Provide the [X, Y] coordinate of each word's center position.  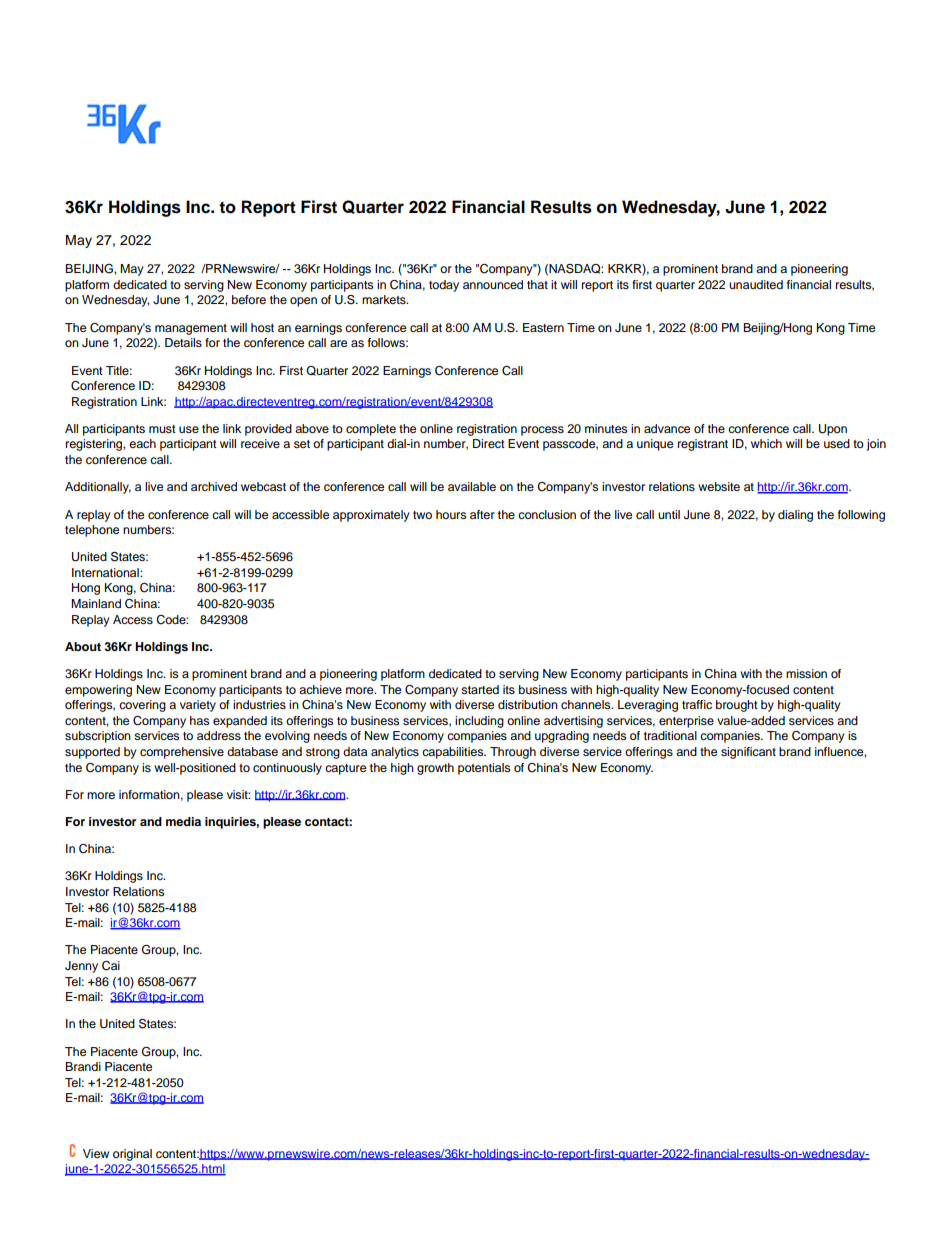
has [199, 720]
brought [737, 706]
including [479, 722]
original [132, 1155]
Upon [833, 430]
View [96, 1153]
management [191, 329]
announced [493, 284]
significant [748, 753]
